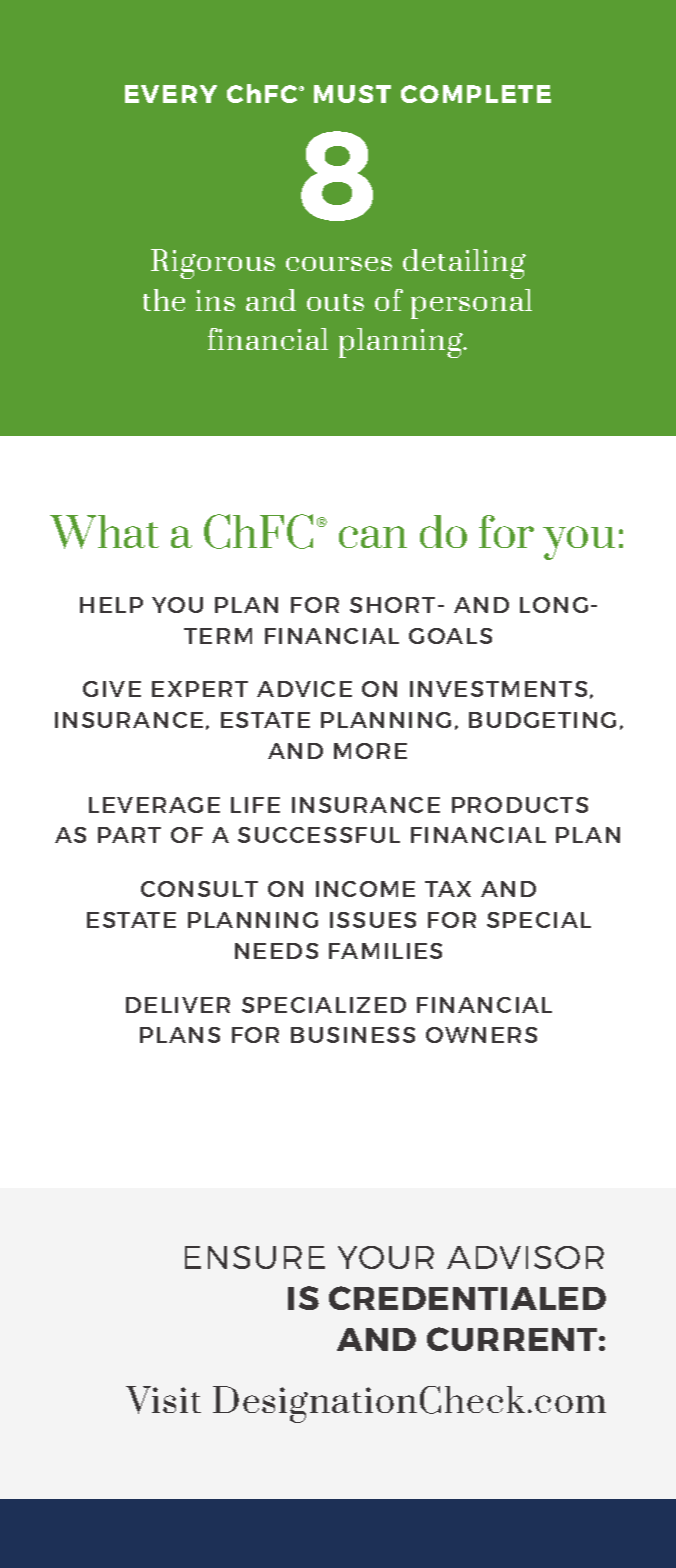 This document has width=676, height=1568. Describe the element at coordinates (386, 1257) in the document. I see `YOUR` at that location.
